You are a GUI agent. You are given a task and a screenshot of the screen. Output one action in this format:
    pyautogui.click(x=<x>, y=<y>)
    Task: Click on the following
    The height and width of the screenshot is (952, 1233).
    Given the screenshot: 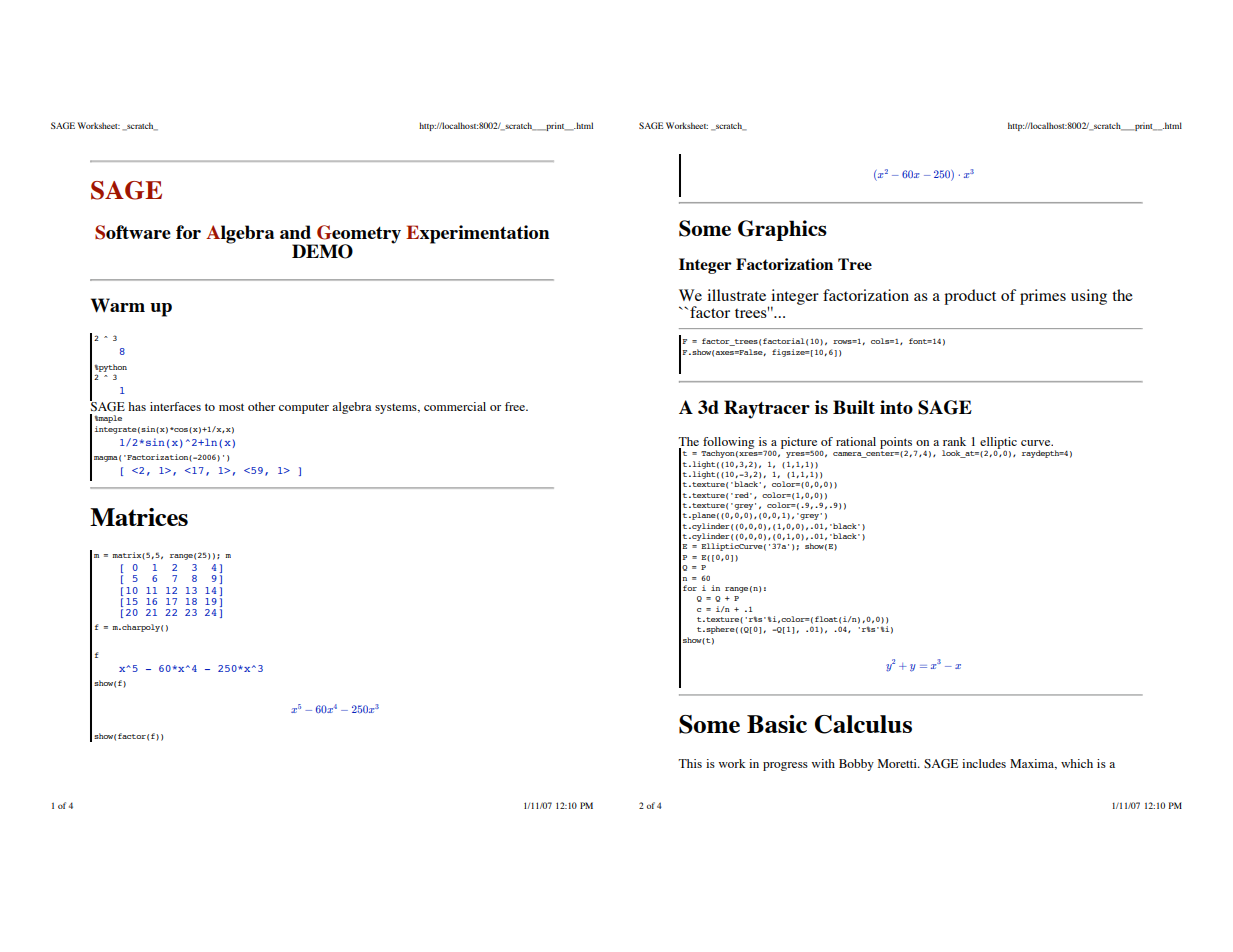 What is the action you would take?
    pyautogui.click(x=728, y=444)
